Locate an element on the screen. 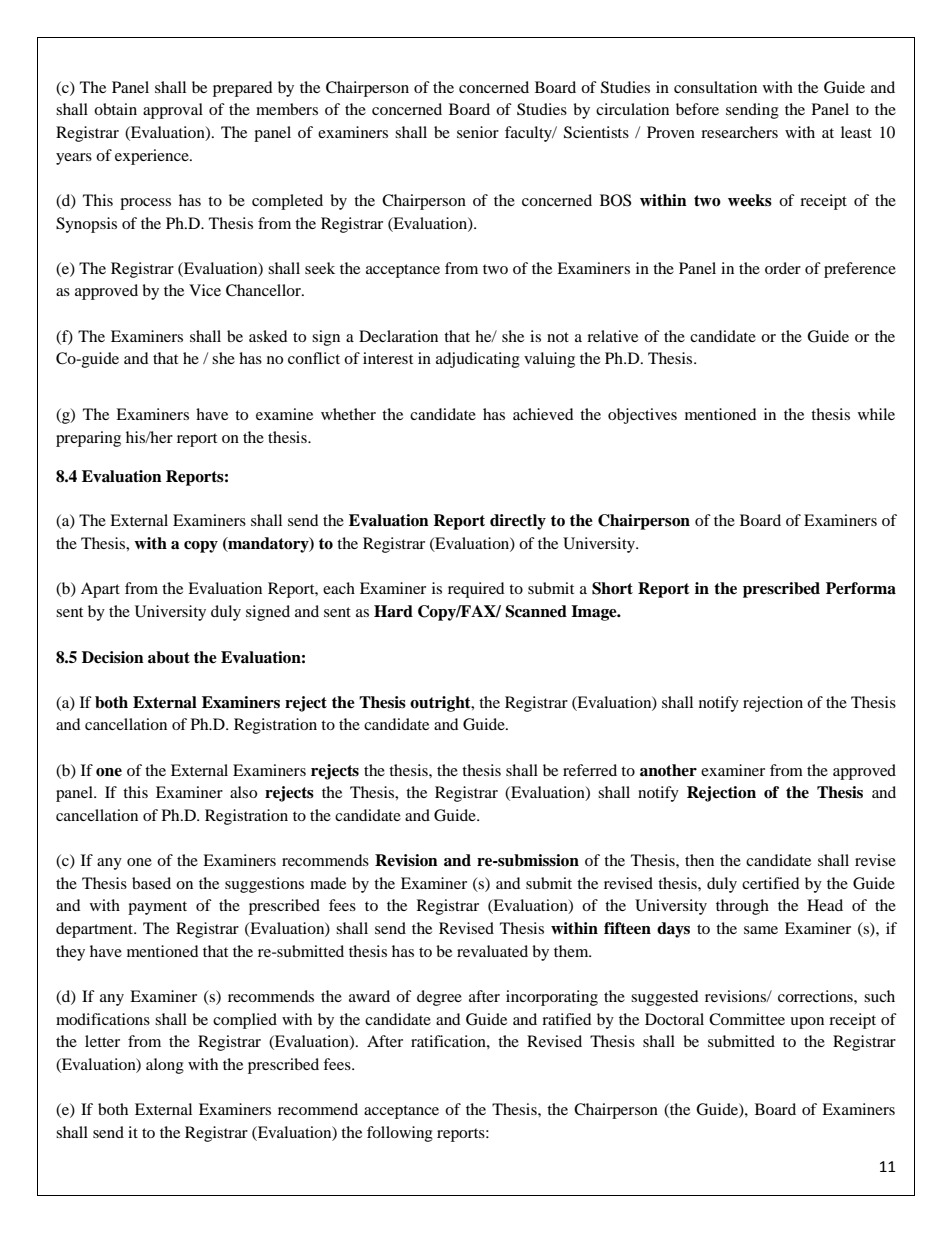 This screenshot has height=1233, width=952. about is located at coordinates (169, 657).
